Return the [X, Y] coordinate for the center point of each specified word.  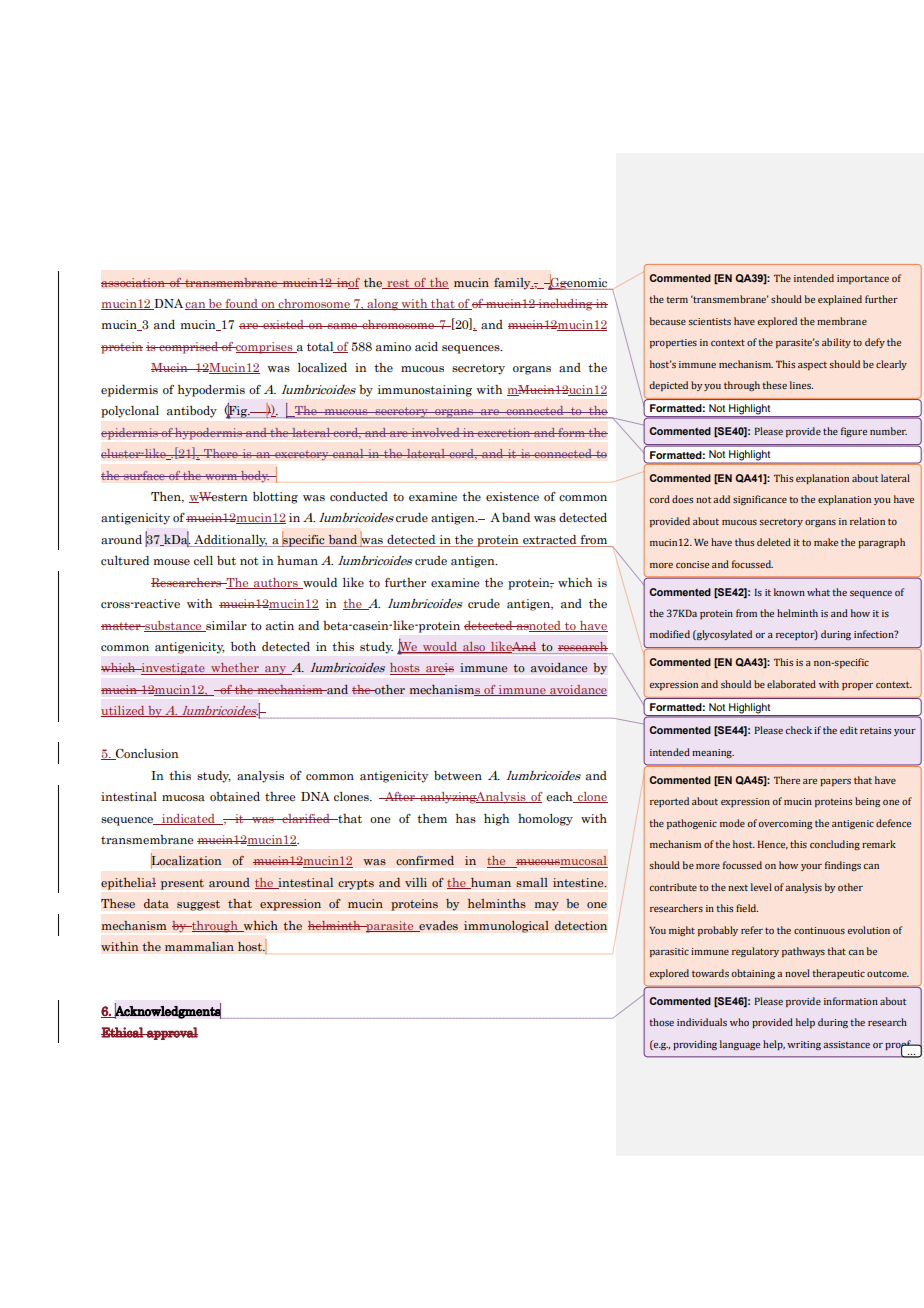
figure [854, 432]
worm [221, 477]
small [532, 882]
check [798, 730]
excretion [504, 432]
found [241, 304]
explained [840, 300]
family [513, 283]
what [818, 592]
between [458, 775]
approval [171, 1033]
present [182, 884]
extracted [549, 539]
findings [843, 866]
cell [203, 560]
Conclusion [146, 754]
